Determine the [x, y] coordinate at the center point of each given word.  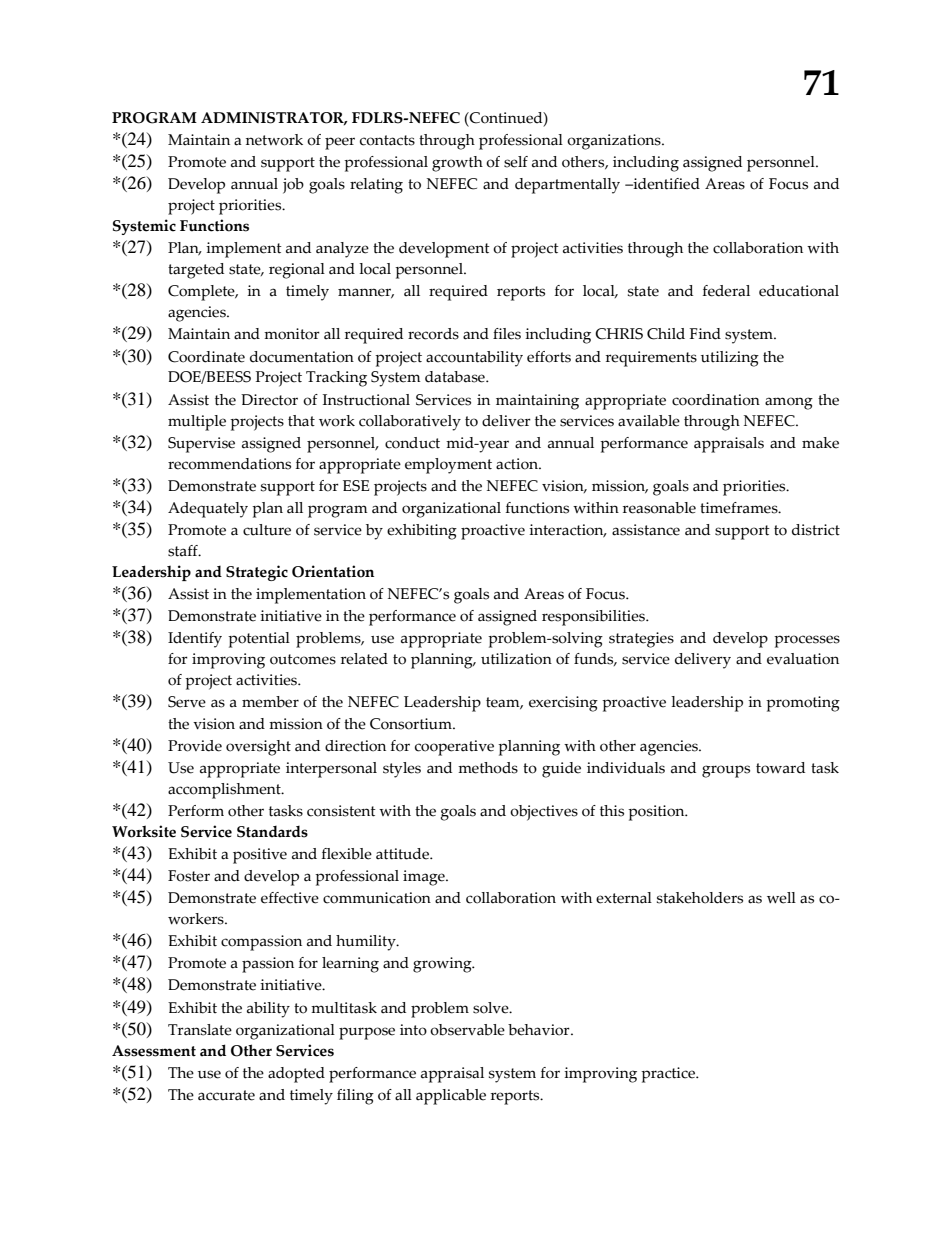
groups [726, 771]
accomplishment [225, 791]
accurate [226, 1095]
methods [488, 768]
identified [665, 184]
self [516, 162]
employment [448, 466]
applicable [451, 1097]
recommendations [229, 464]
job [293, 186]
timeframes [740, 508]
